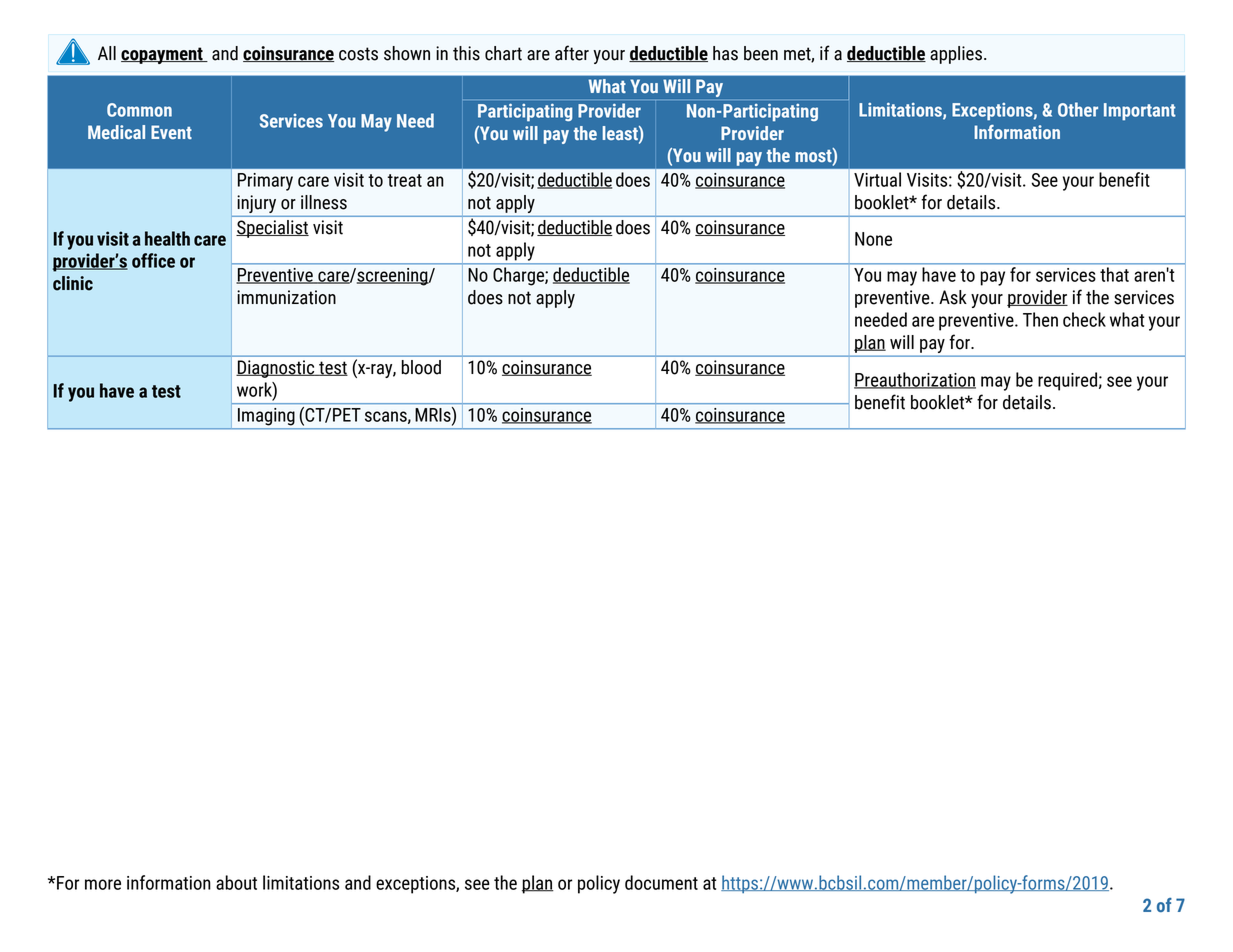 The width and height of the screenshot is (1233, 952). Describe the element at coordinates (1040, 319) in the screenshot. I see `Then` at that location.
